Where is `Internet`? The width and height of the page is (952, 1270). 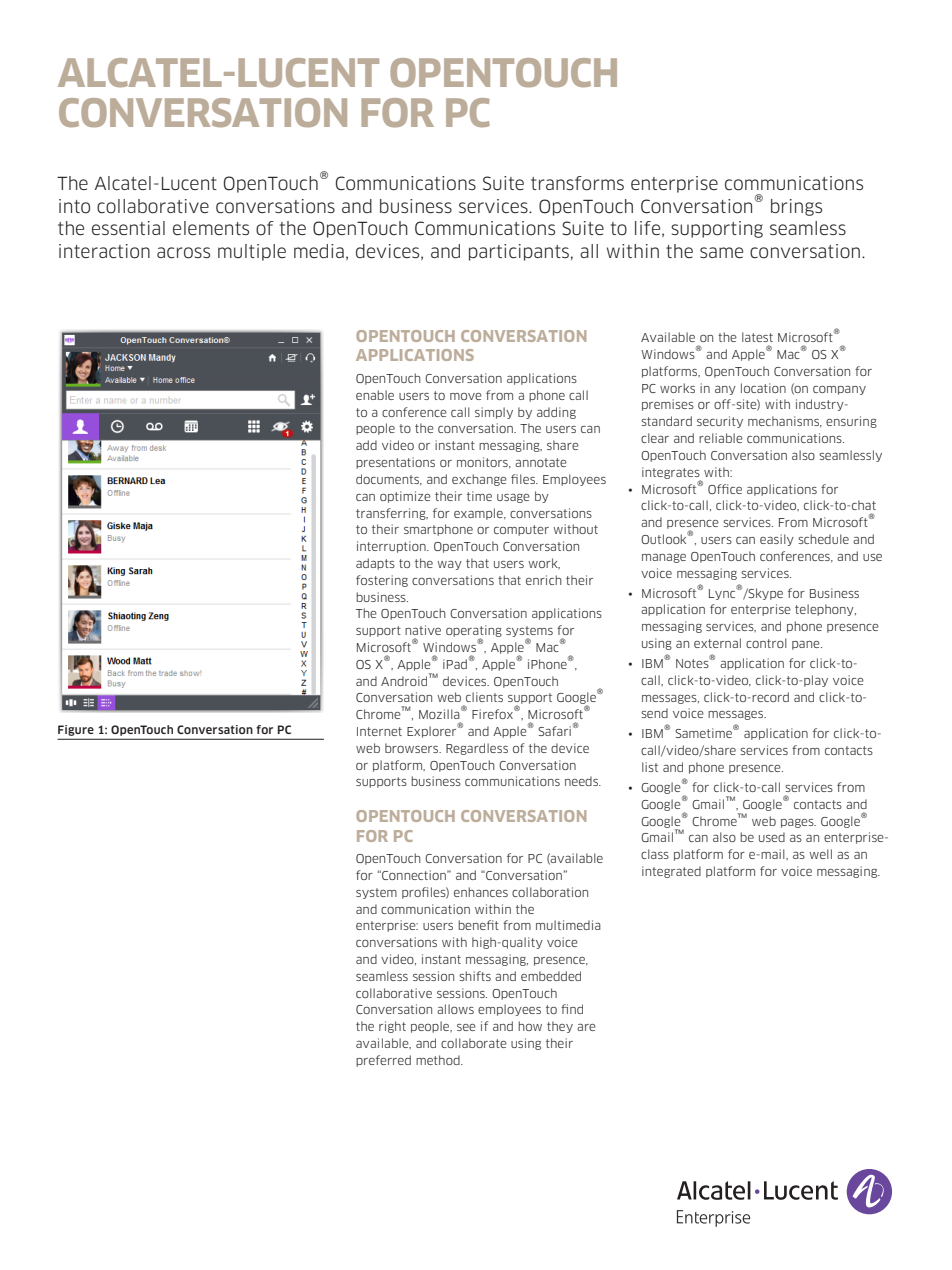
Internet is located at coordinates (379, 731).
